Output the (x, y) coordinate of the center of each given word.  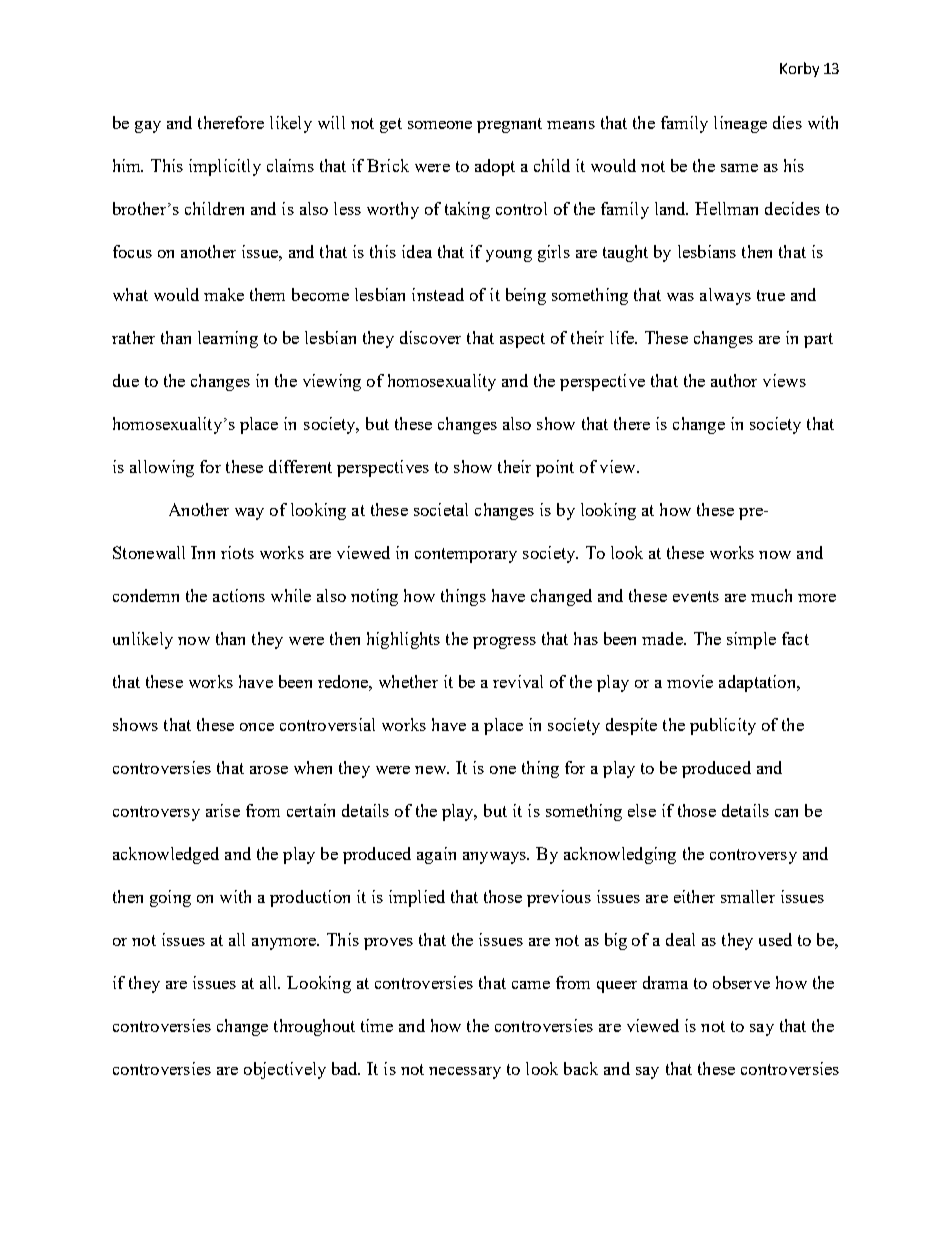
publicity (723, 726)
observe (741, 982)
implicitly (225, 167)
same (739, 168)
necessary (465, 1073)
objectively (285, 1070)
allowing (162, 468)
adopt (495, 167)
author (734, 380)
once (257, 727)
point (555, 468)
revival (518, 681)
